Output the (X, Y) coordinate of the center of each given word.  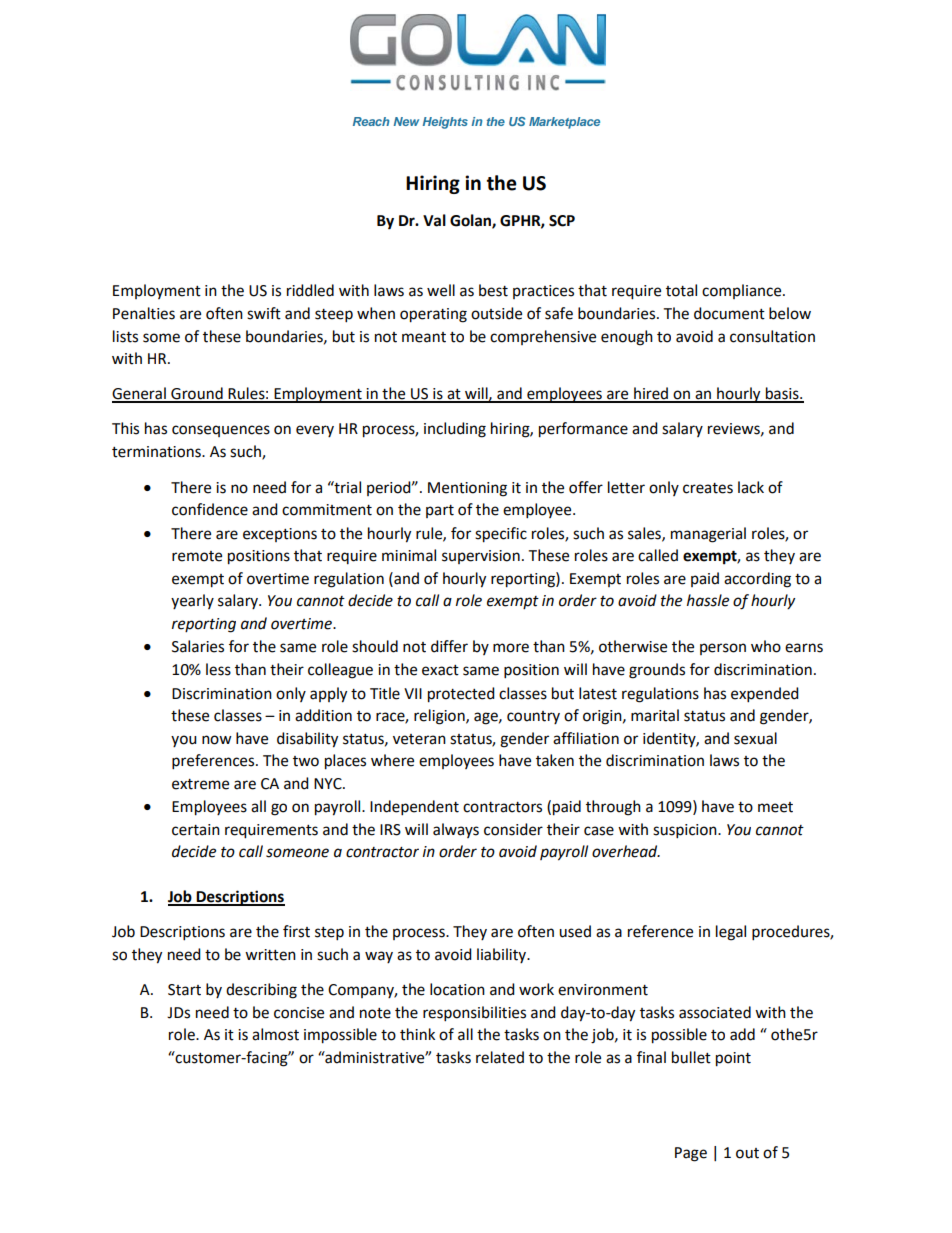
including (455, 430)
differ (449, 646)
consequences (221, 431)
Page (691, 1154)
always (456, 830)
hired (651, 394)
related (500, 1057)
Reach (371, 121)
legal (731, 933)
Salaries (198, 646)
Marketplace (564, 123)
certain (196, 830)
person (723, 649)
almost (275, 1034)
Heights (445, 123)
